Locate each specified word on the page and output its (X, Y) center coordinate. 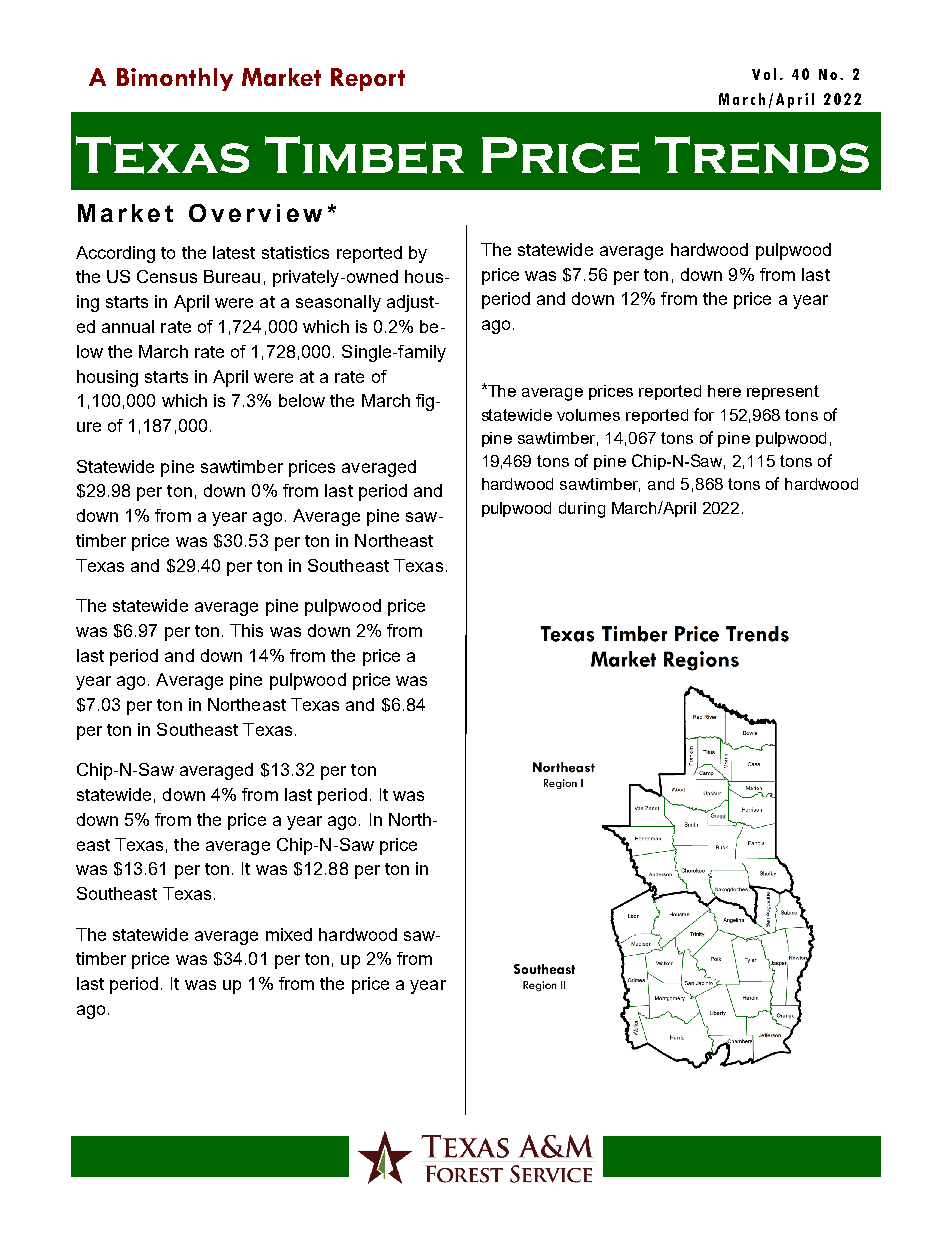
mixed (289, 934)
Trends (762, 155)
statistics (295, 252)
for (704, 414)
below (302, 400)
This (246, 630)
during (582, 510)
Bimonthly (175, 79)
